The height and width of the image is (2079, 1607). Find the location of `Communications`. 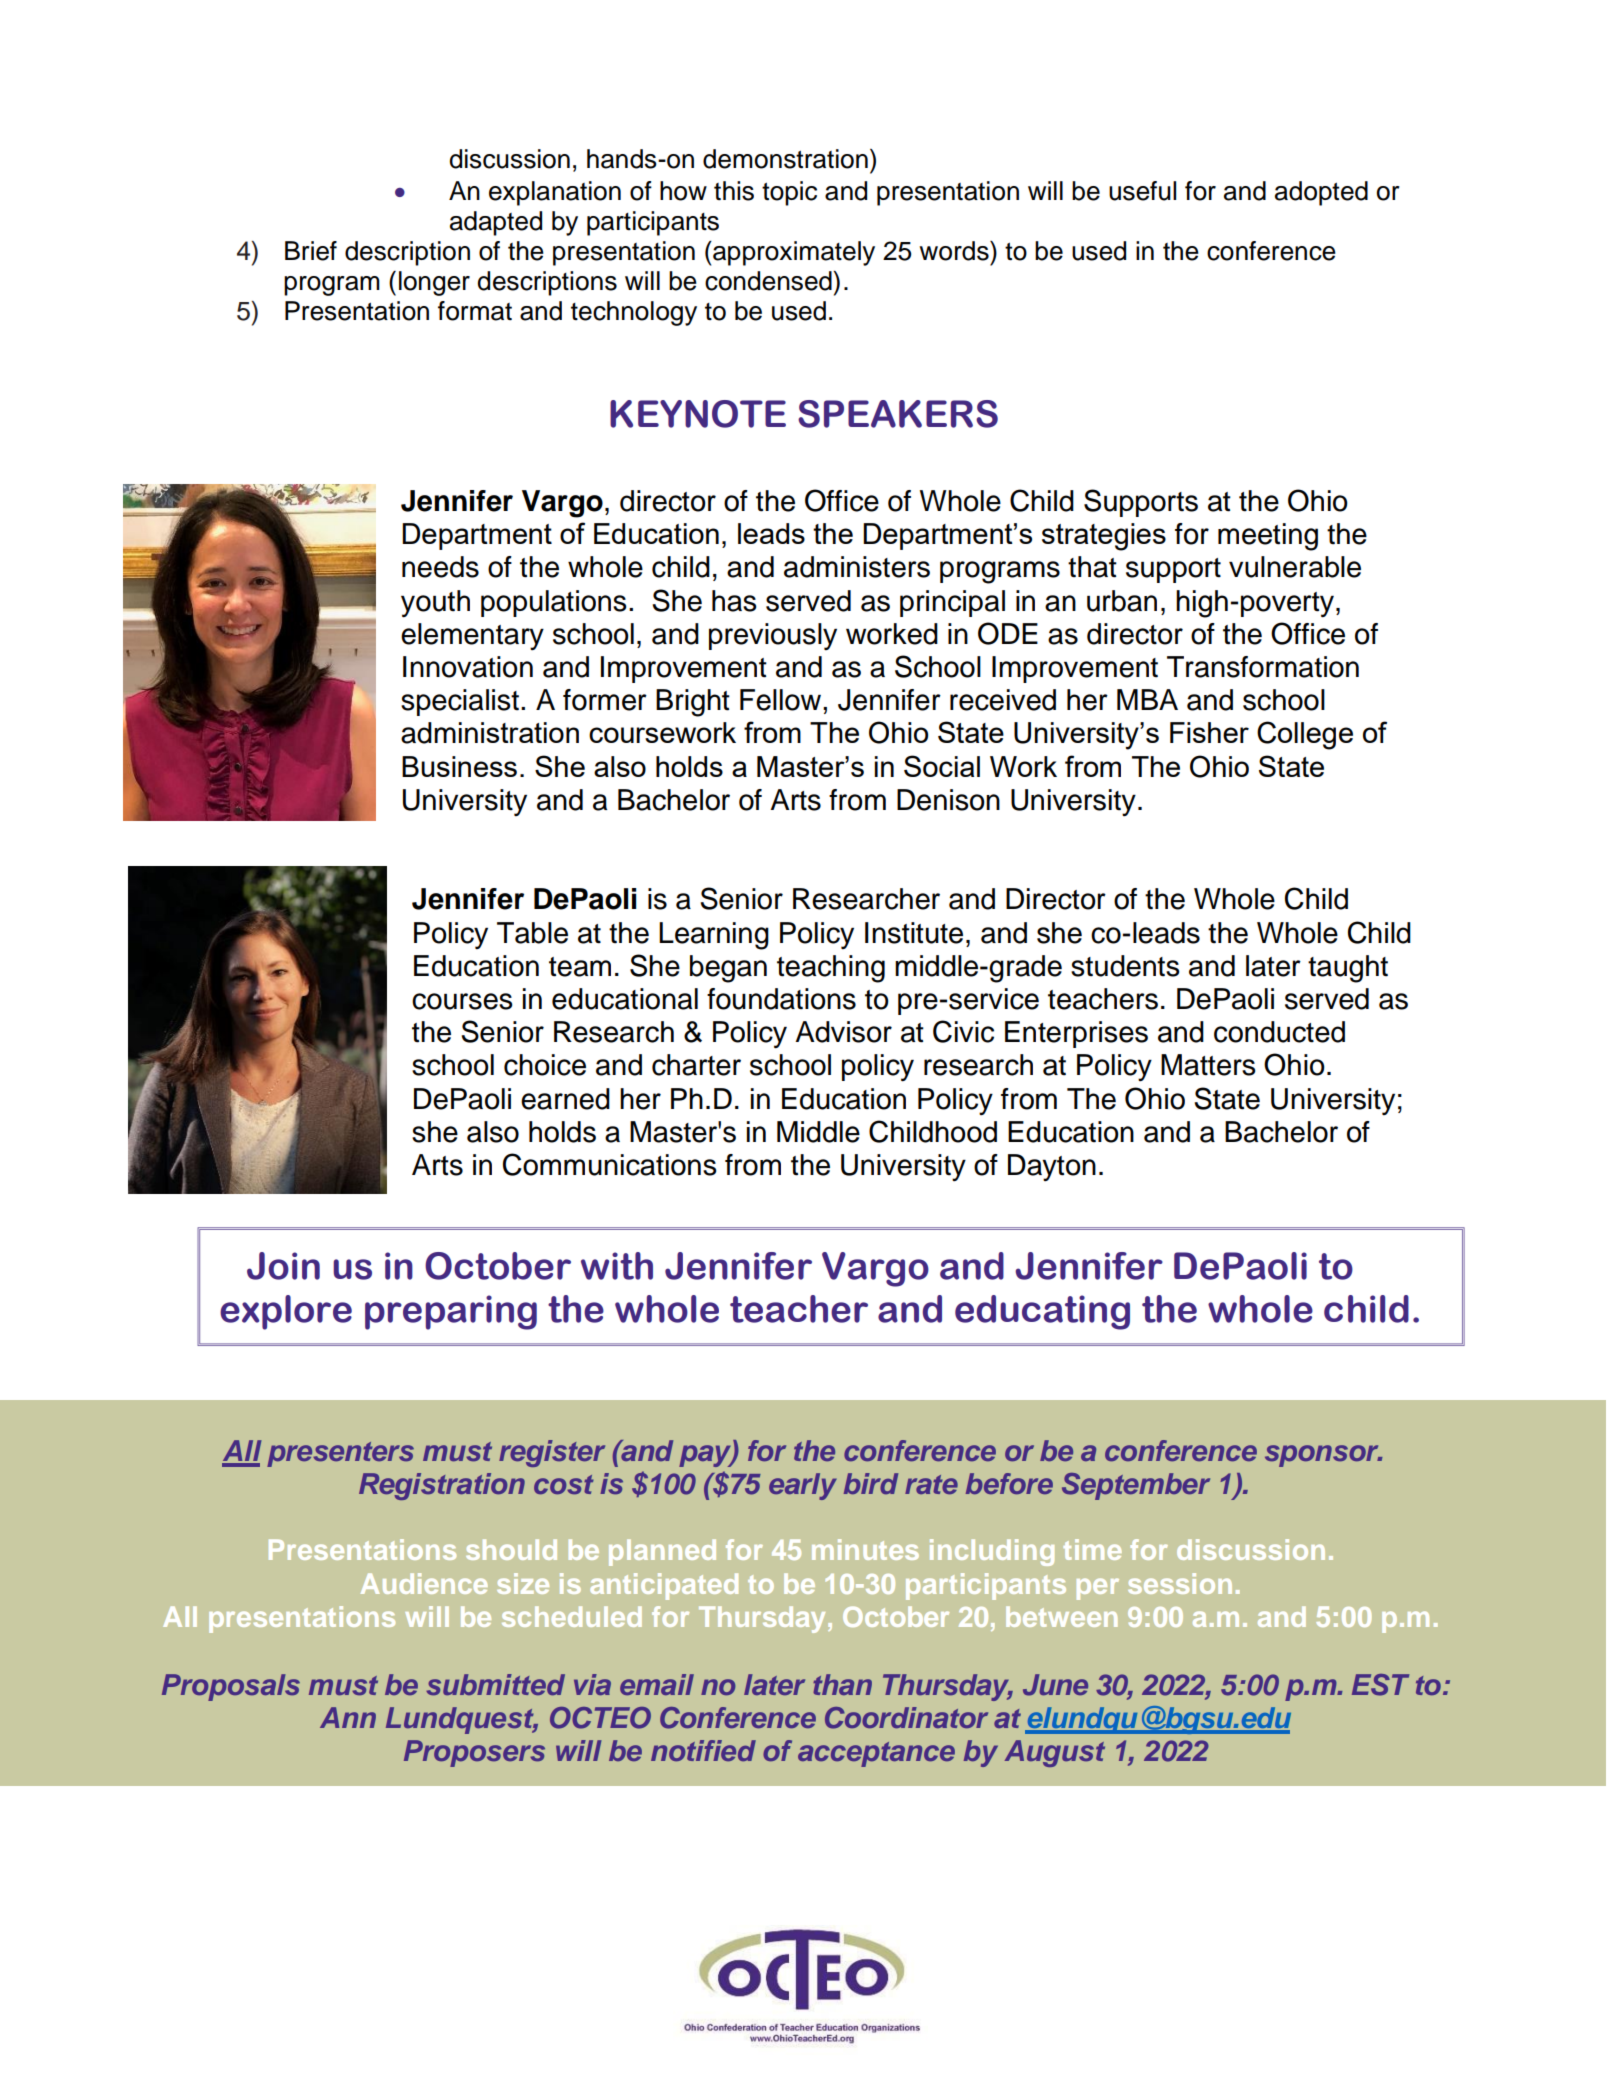

Communications is located at coordinates (610, 1164).
